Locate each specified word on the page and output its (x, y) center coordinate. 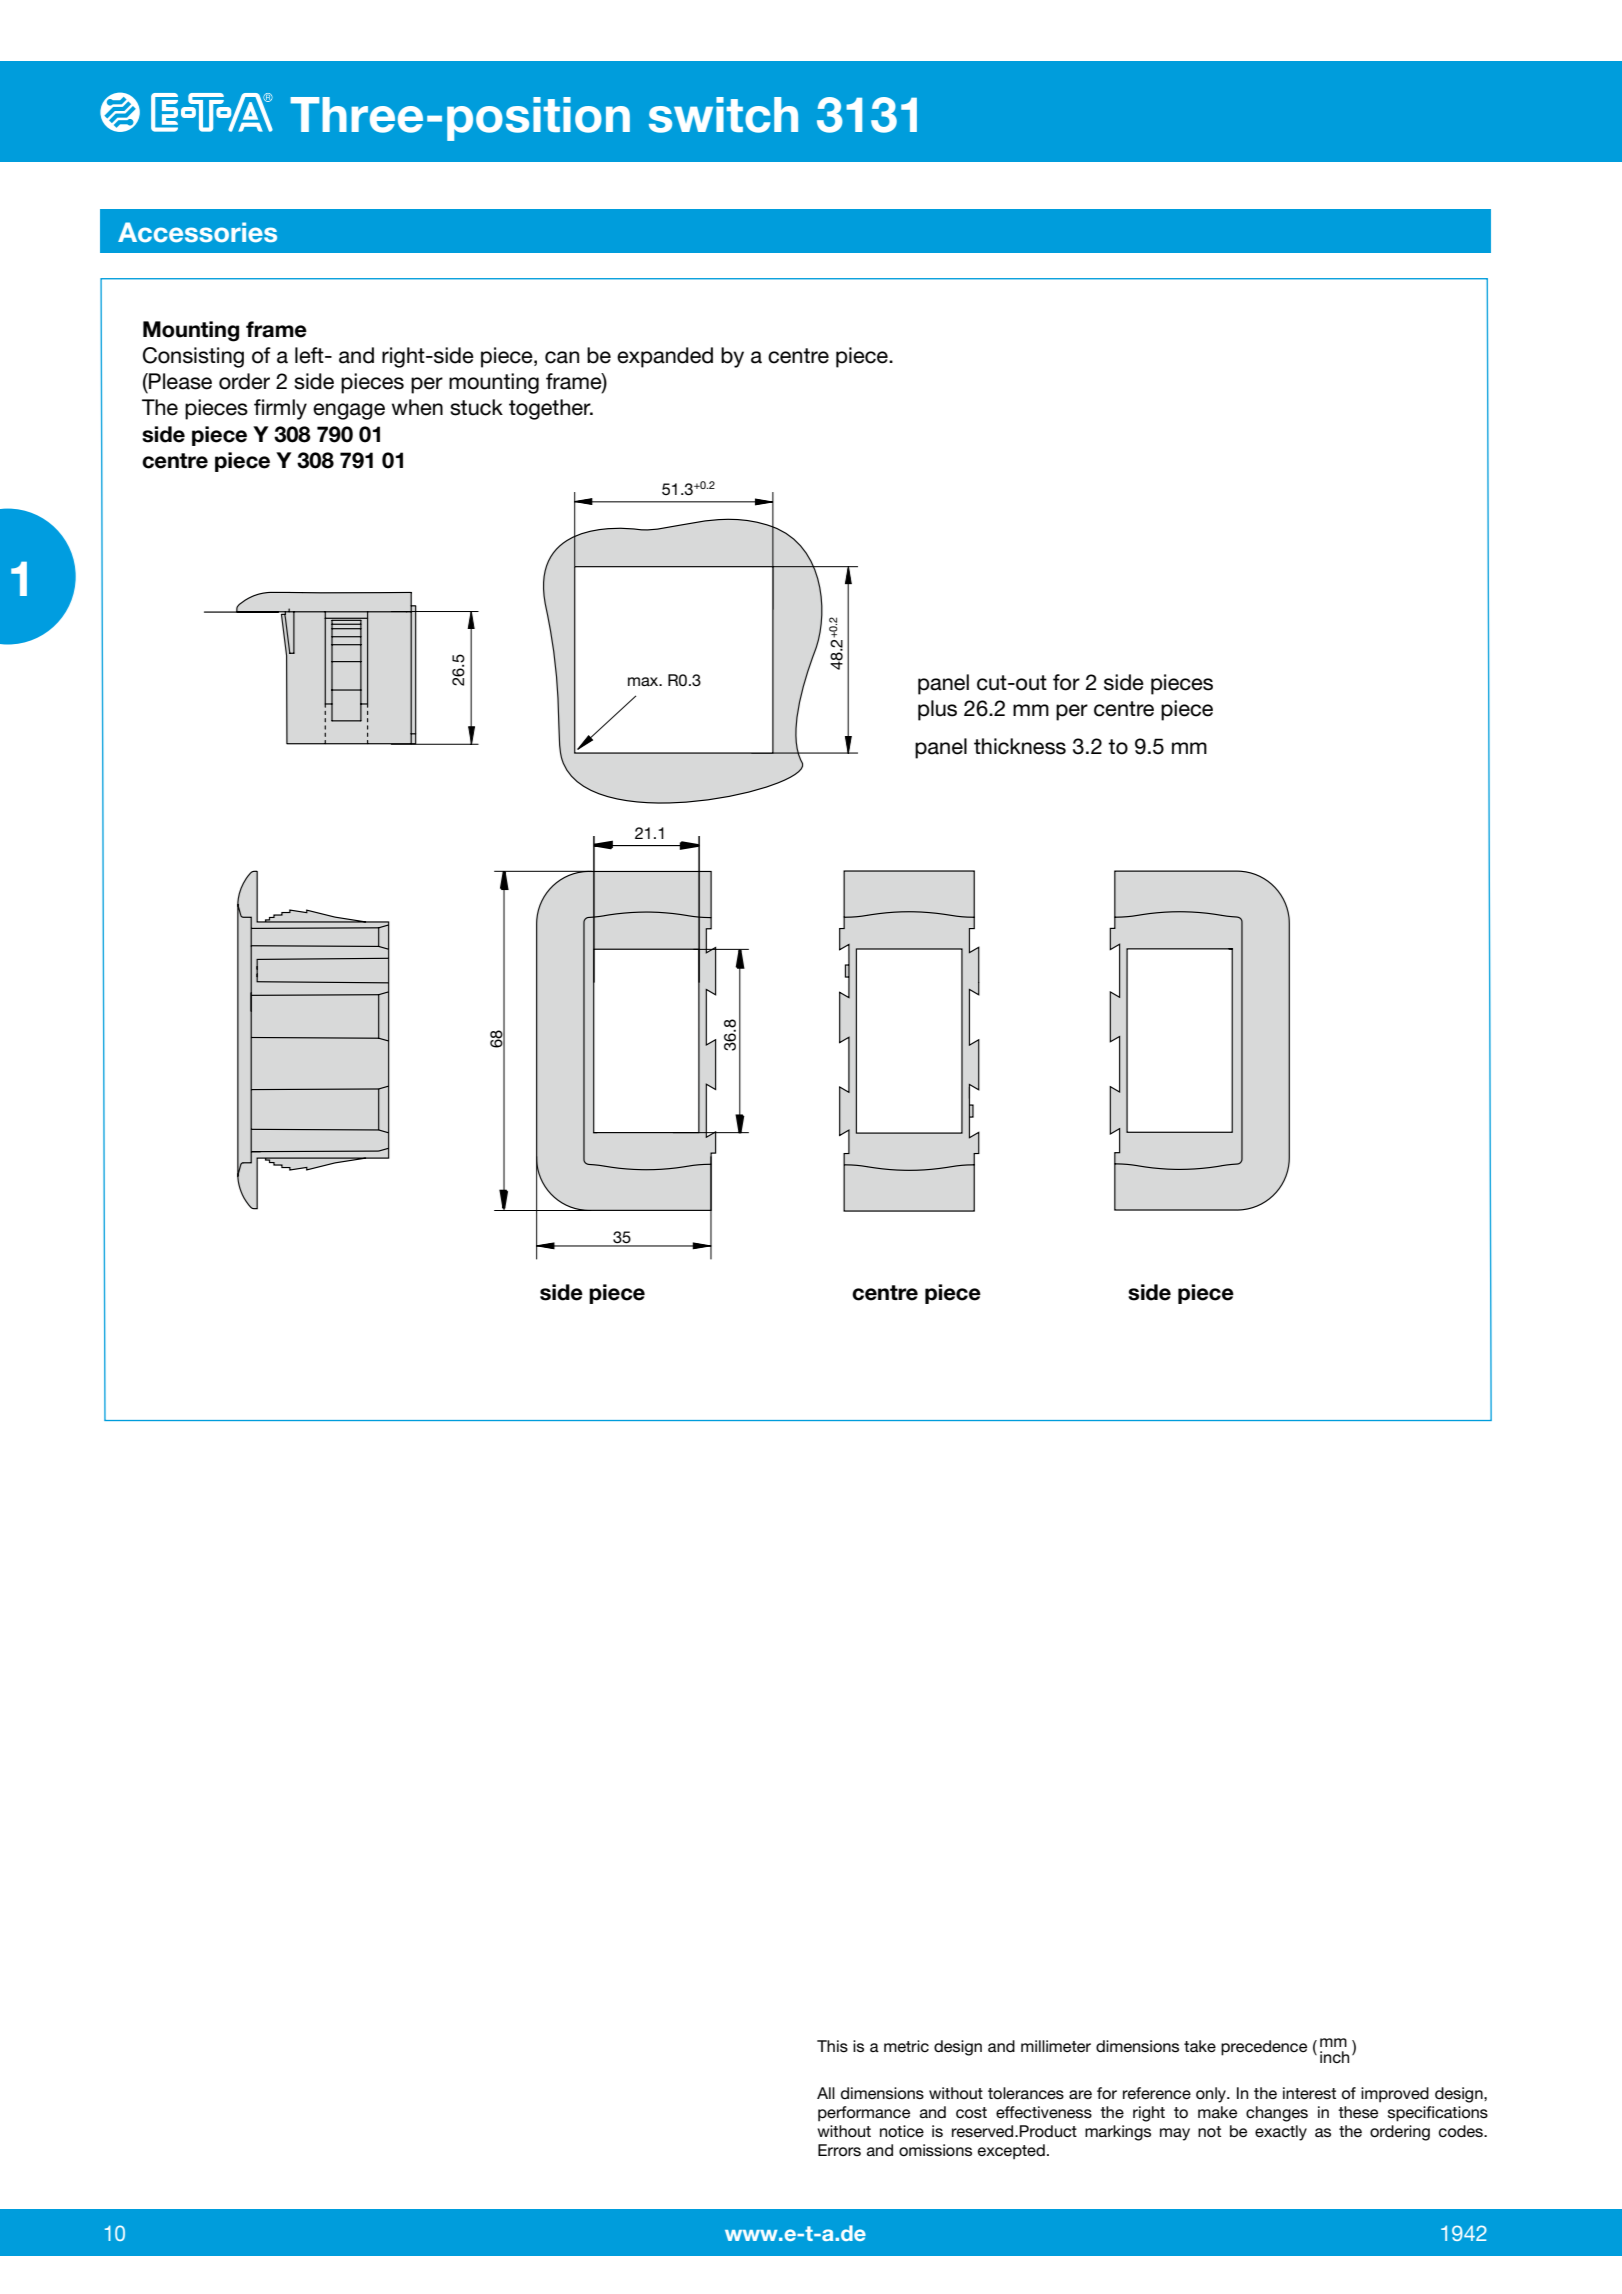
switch (723, 115)
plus (937, 710)
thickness (1020, 746)
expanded (665, 357)
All (826, 2093)
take (1200, 2046)
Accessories (197, 232)
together (551, 409)
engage (349, 411)
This (832, 2046)
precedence (1264, 2048)
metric (906, 2046)
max (644, 681)
